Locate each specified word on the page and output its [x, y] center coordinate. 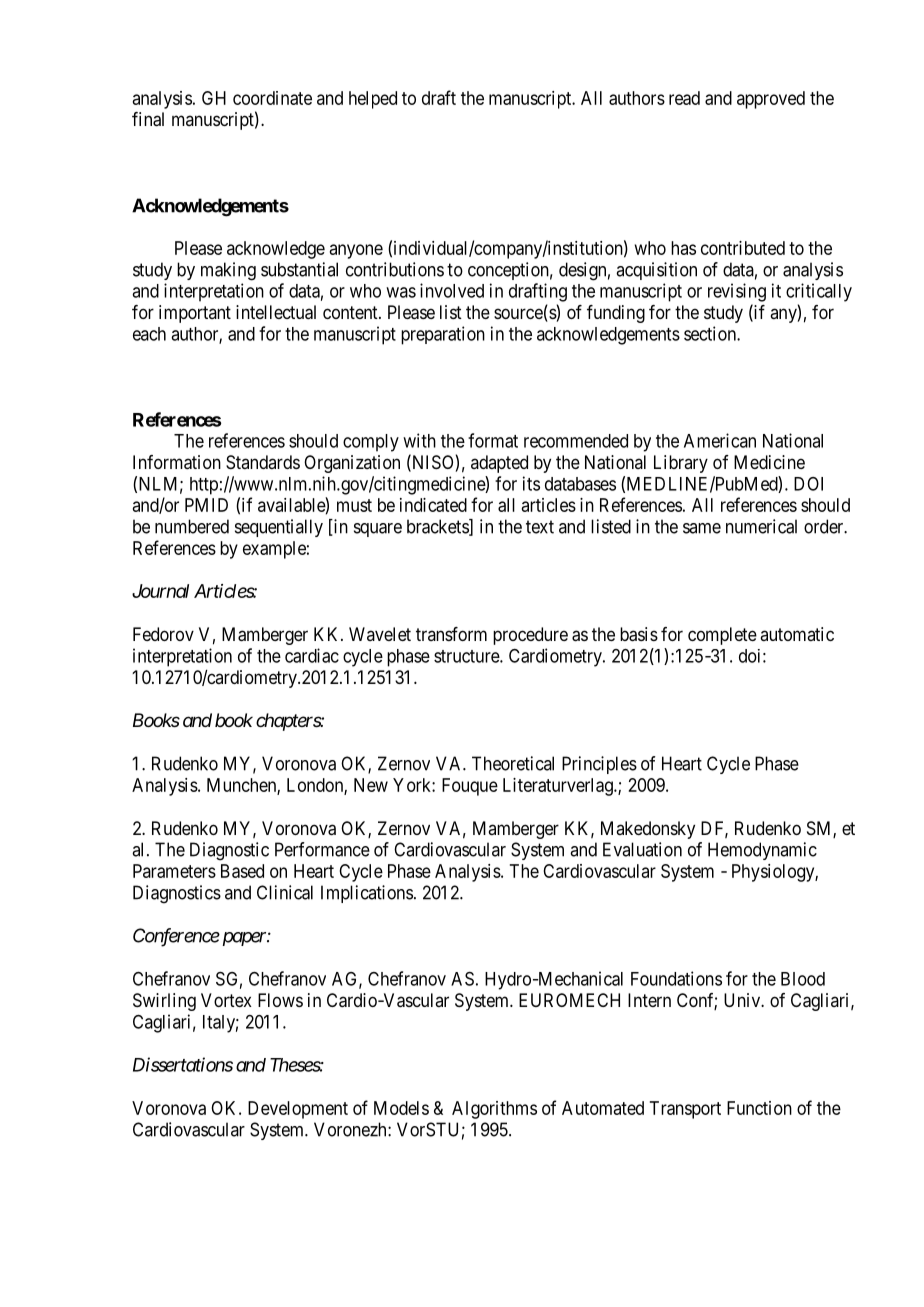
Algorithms [494, 1110]
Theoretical [513, 763]
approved [771, 100]
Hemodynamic [762, 851]
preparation [443, 335]
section [711, 333]
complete [722, 636]
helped [373, 100]
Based [242, 871]
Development [298, 1110]
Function [759, 1108]
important [195, 314]
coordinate [272, 98]
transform [451, 634]
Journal [160, 591]
